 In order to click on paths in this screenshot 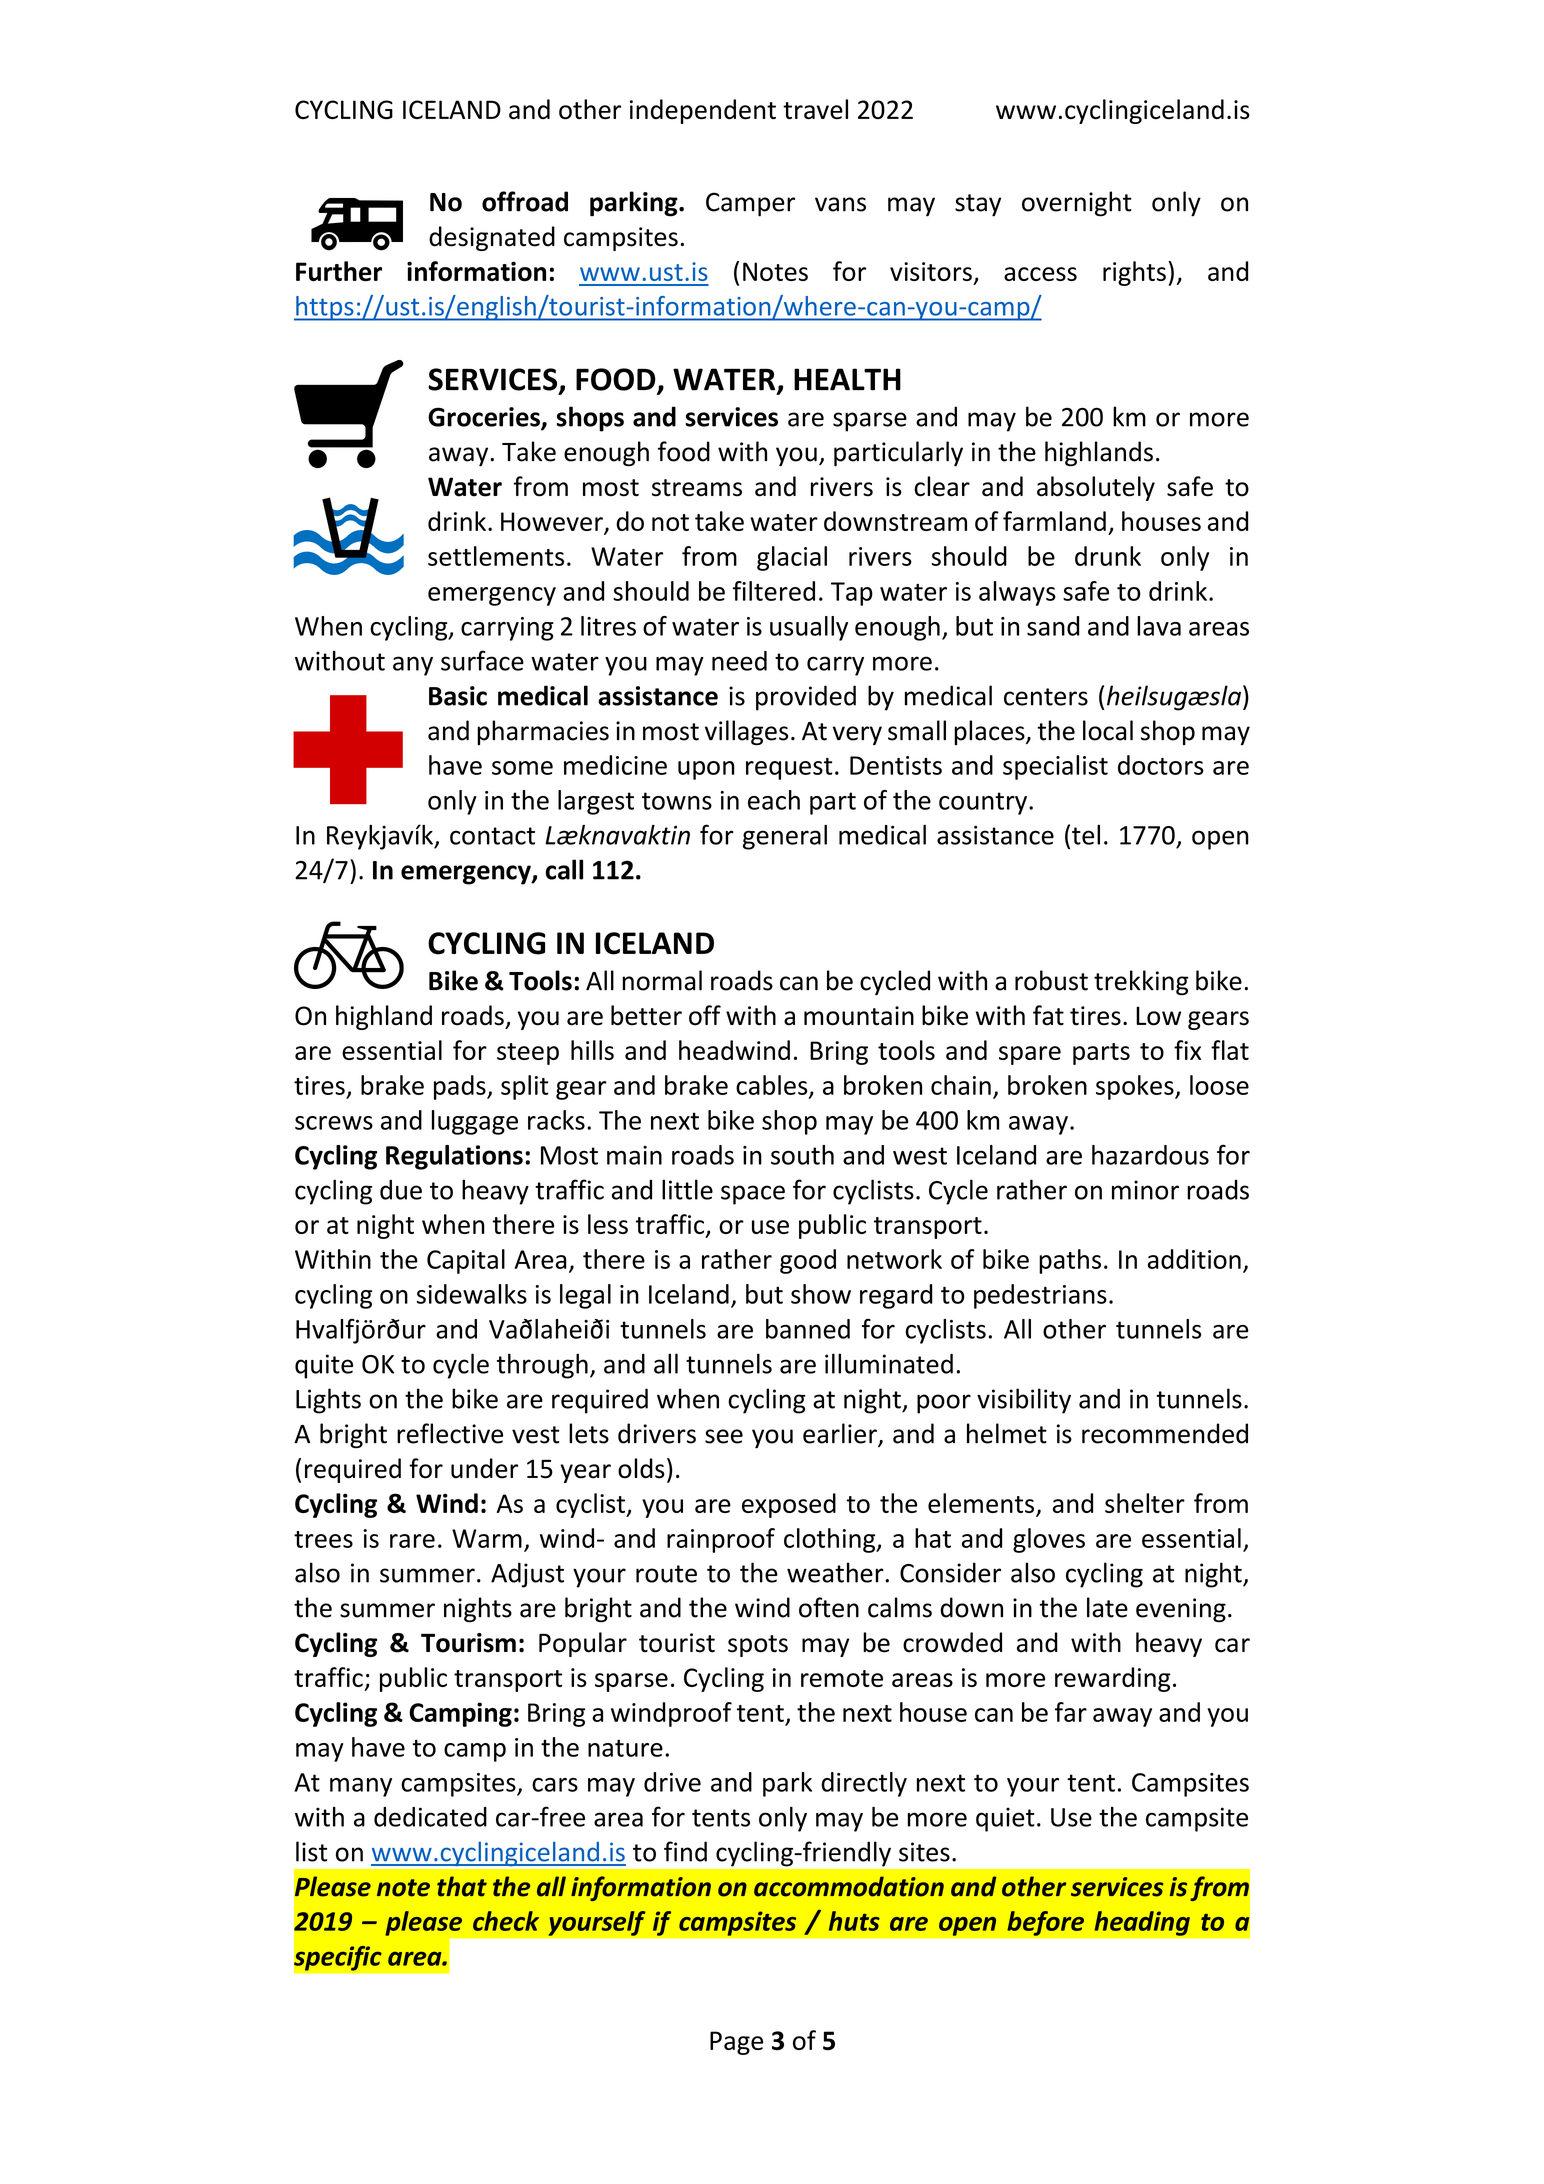, I will do `click(1070, 1261)`.
